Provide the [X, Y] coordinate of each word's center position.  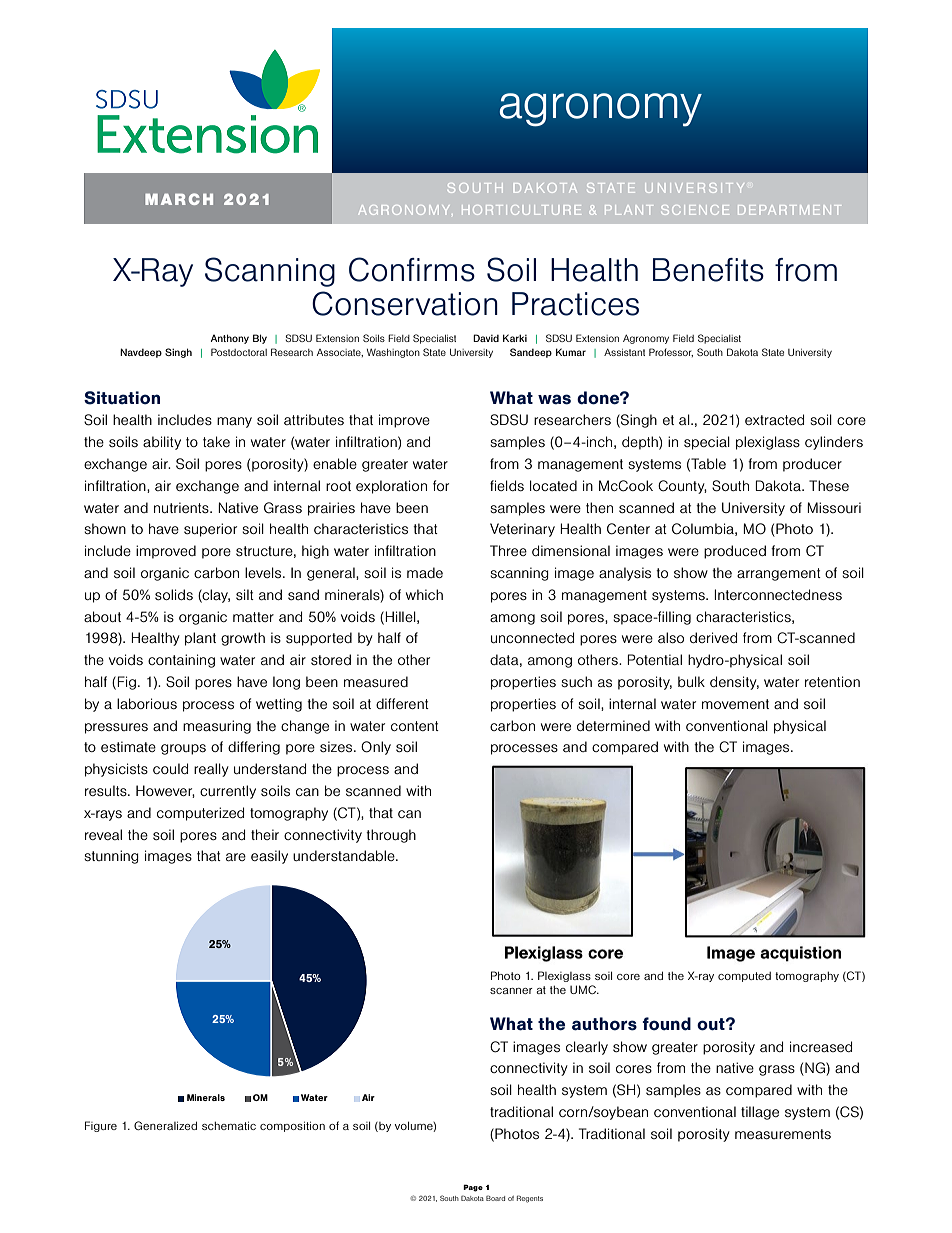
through [391, 836]
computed [744, 977]
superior [210, 530]
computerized [200, 814]
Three [508, 550]
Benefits [708, 270]
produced [735, 552]
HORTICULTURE [521, 210]
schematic [229, 1125]
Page [473, 1188]
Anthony [230, 339]
